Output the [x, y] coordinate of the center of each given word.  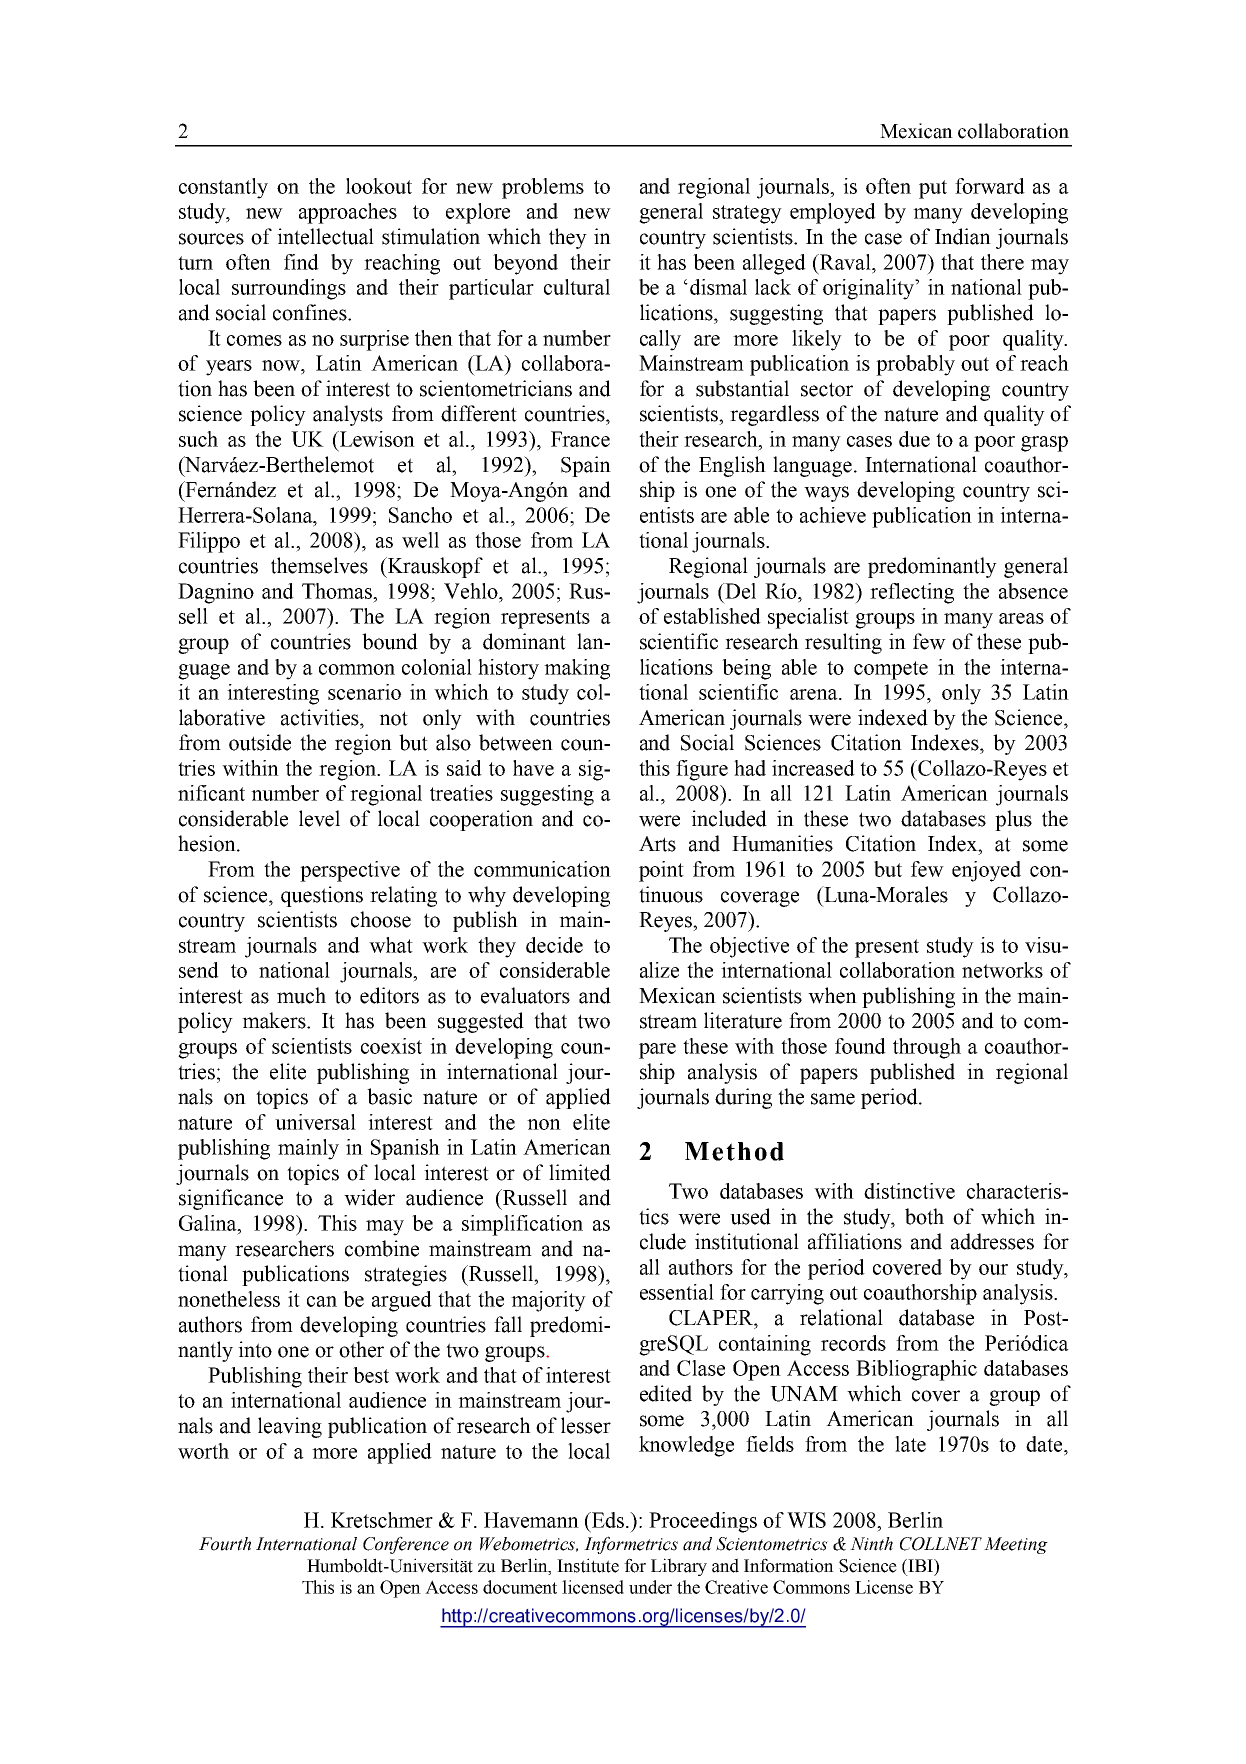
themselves [319, 565]
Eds [608, 1520]
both [924, 1216]
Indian [963, 236]
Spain [586, 466]
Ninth [871, 1544]
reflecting [912, 593]
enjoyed [986, 871]
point [661, 871]
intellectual [325, 236]
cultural [577, 287]
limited [580, 1172]
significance [231, 1199]
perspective [350, 871]
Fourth [225, 1544]
